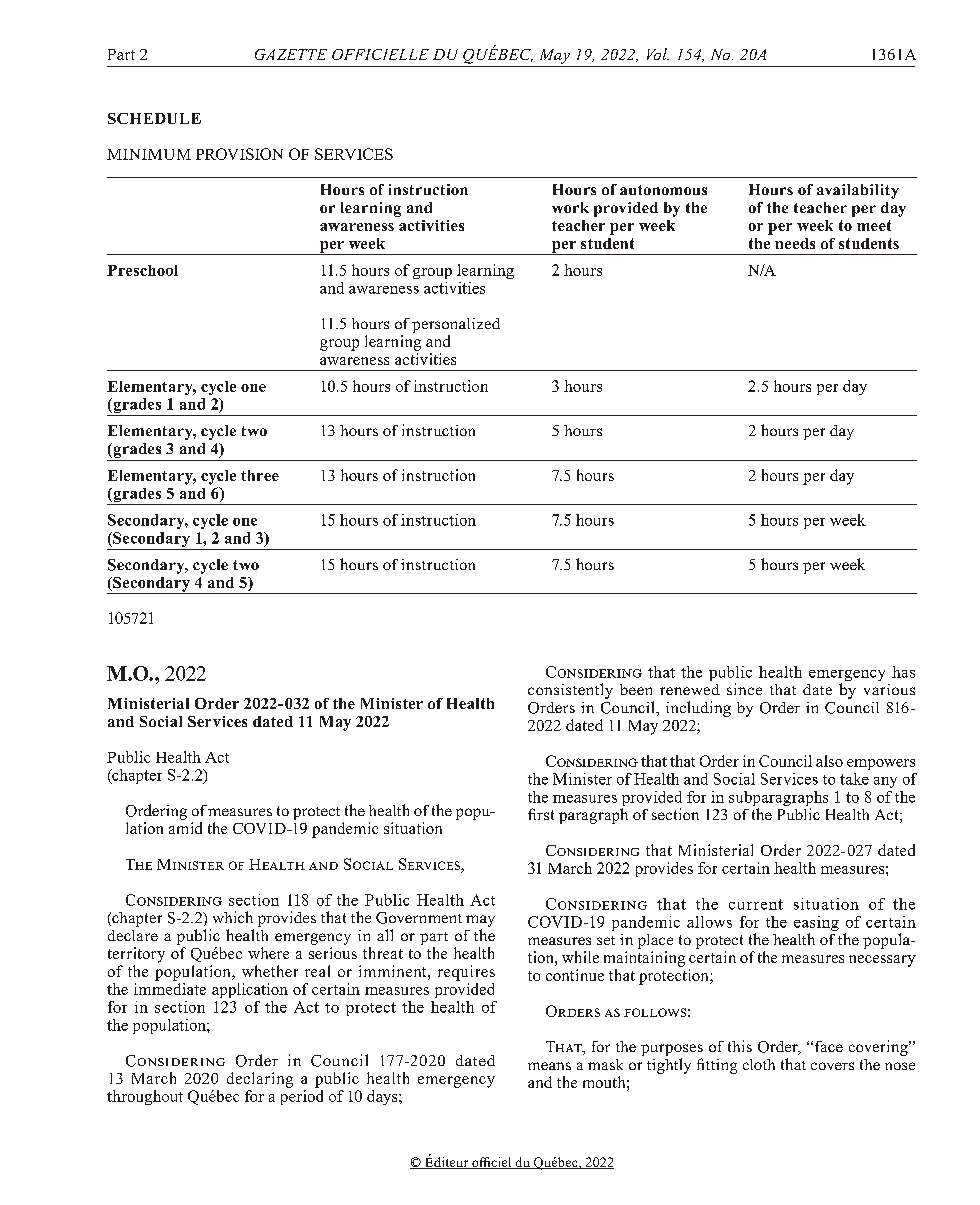 This document has height=1205, width=980. What do you see at coordinates (291, 54) in the document?
I see `GAZETTE` at bounding box center [291, 54].
